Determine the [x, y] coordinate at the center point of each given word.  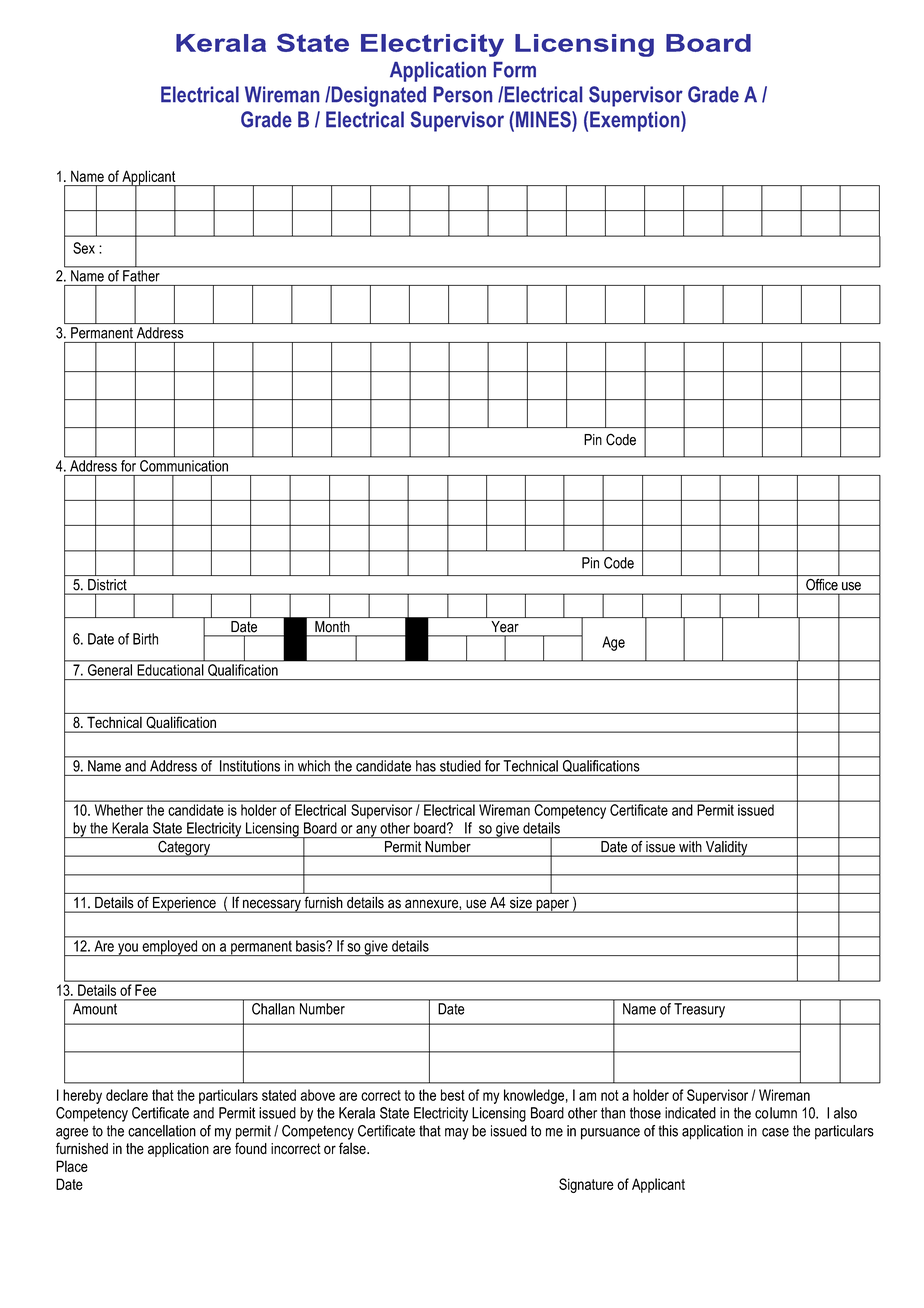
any [366, 831]
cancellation [162, 1131]
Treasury [699, 1010]
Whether [119, 810]
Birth [145, 639]
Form [515, 70]
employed [170, 948]
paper [552, 906]
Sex [84, 248]
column [776, 1113]
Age [613, 643]
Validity [726, 849]
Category [184, 848]
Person [463, 94]
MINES [544, 119]
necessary [272, 906]
